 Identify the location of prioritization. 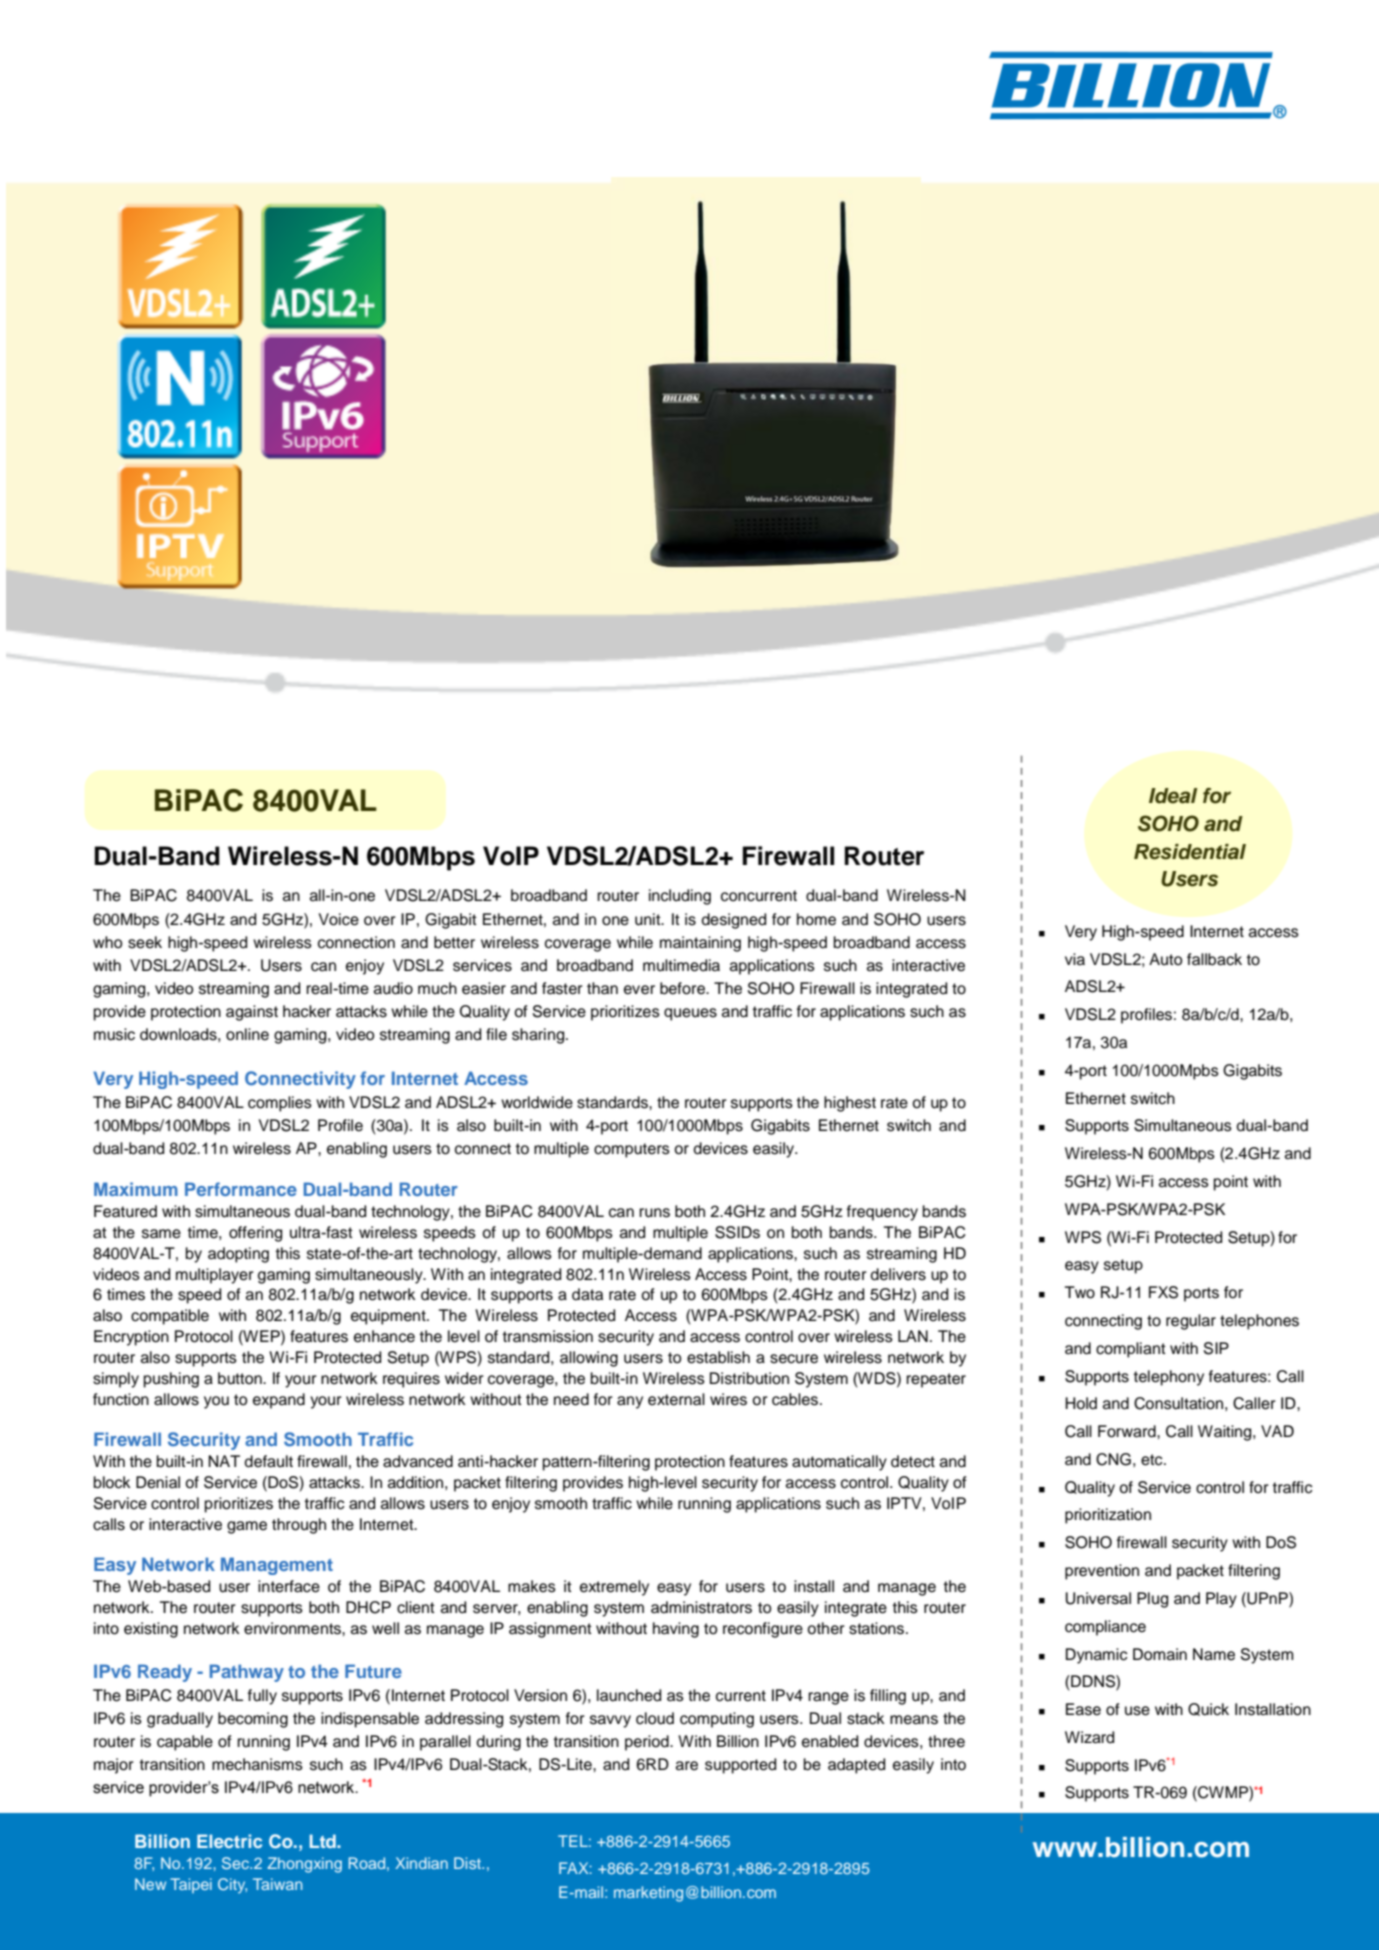
(1108, 1516).
